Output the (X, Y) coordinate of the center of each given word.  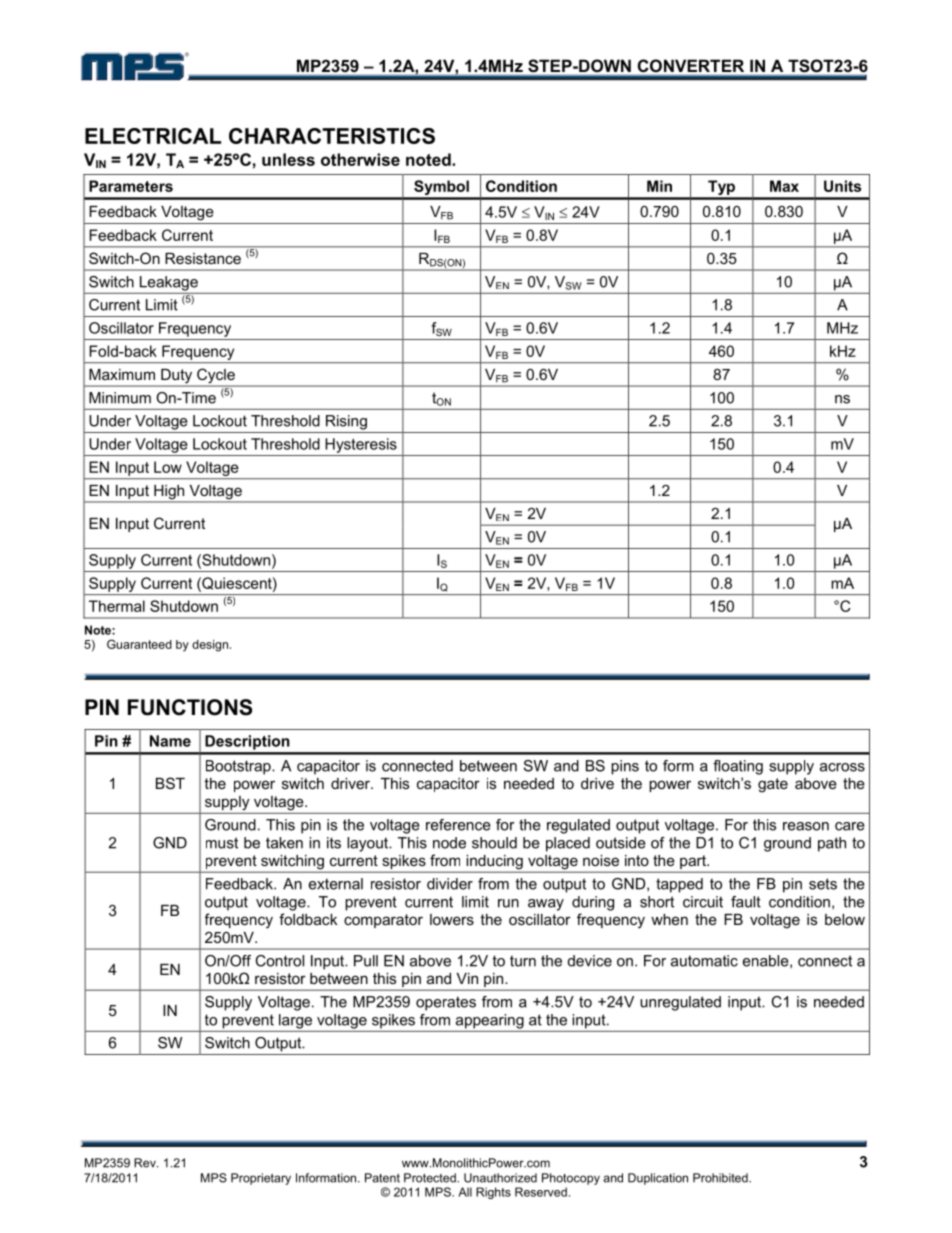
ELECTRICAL (153, 136)
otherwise (360, 159)
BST (170, 783)
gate (773, 785)
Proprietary (261, 1179)
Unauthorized (500, 1178)
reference (458, 825)
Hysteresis (361, 445)
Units (842, 186)
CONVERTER (691, 65)
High (169, 493)
